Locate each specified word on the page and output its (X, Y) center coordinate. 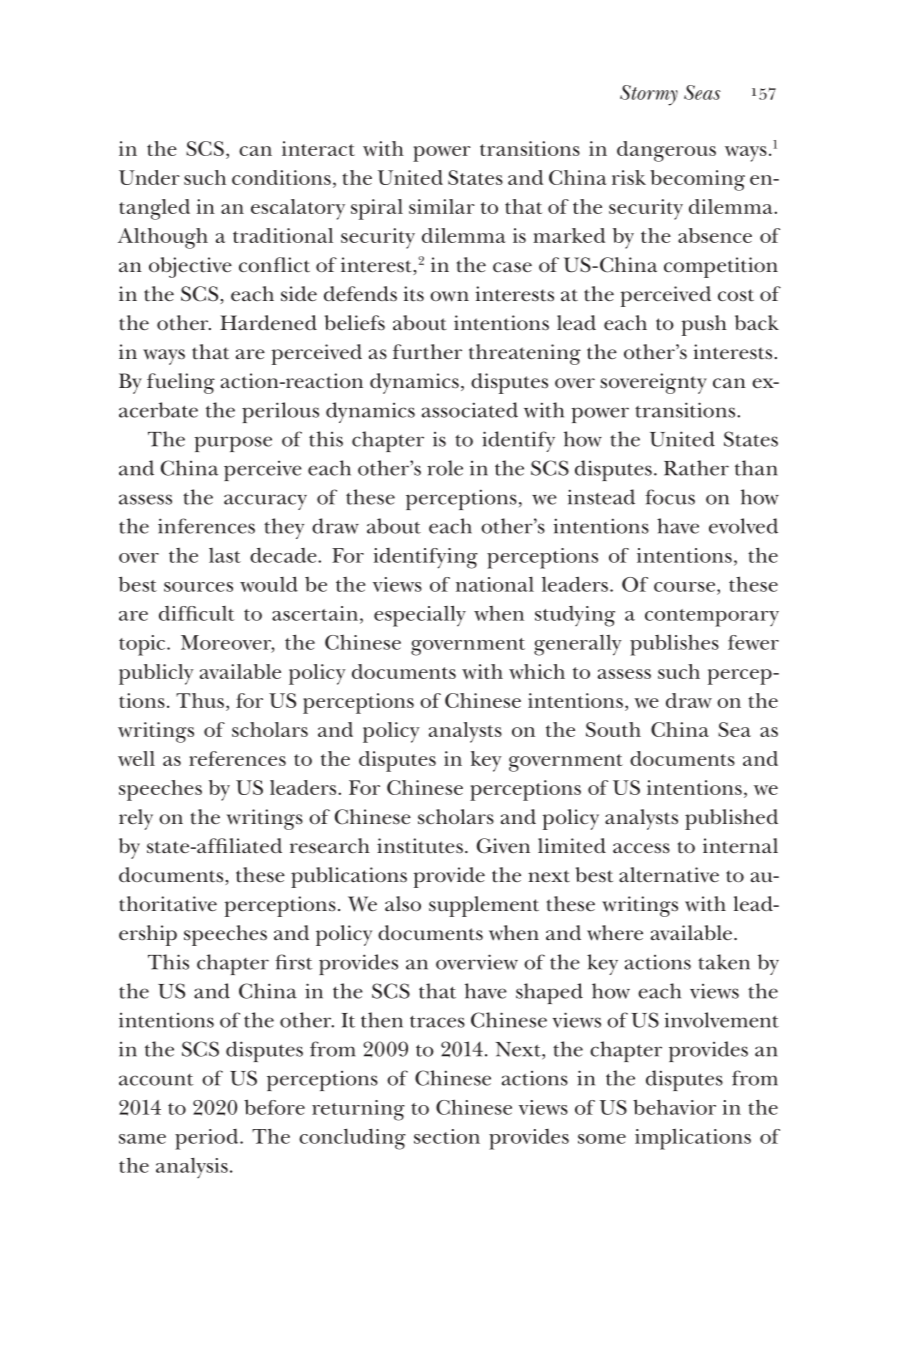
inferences (206, 526)
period (208, 1139)
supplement (484, 906)
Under (149, 177)
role (445, 468)
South (613, 729)
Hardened (268, 323)
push (704, 325)
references (237, 758)
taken (724, 962)
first (293, 962)
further (427, 352)
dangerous (666, 151)
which (537, 671)
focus (670, 497)
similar (442, 206)
